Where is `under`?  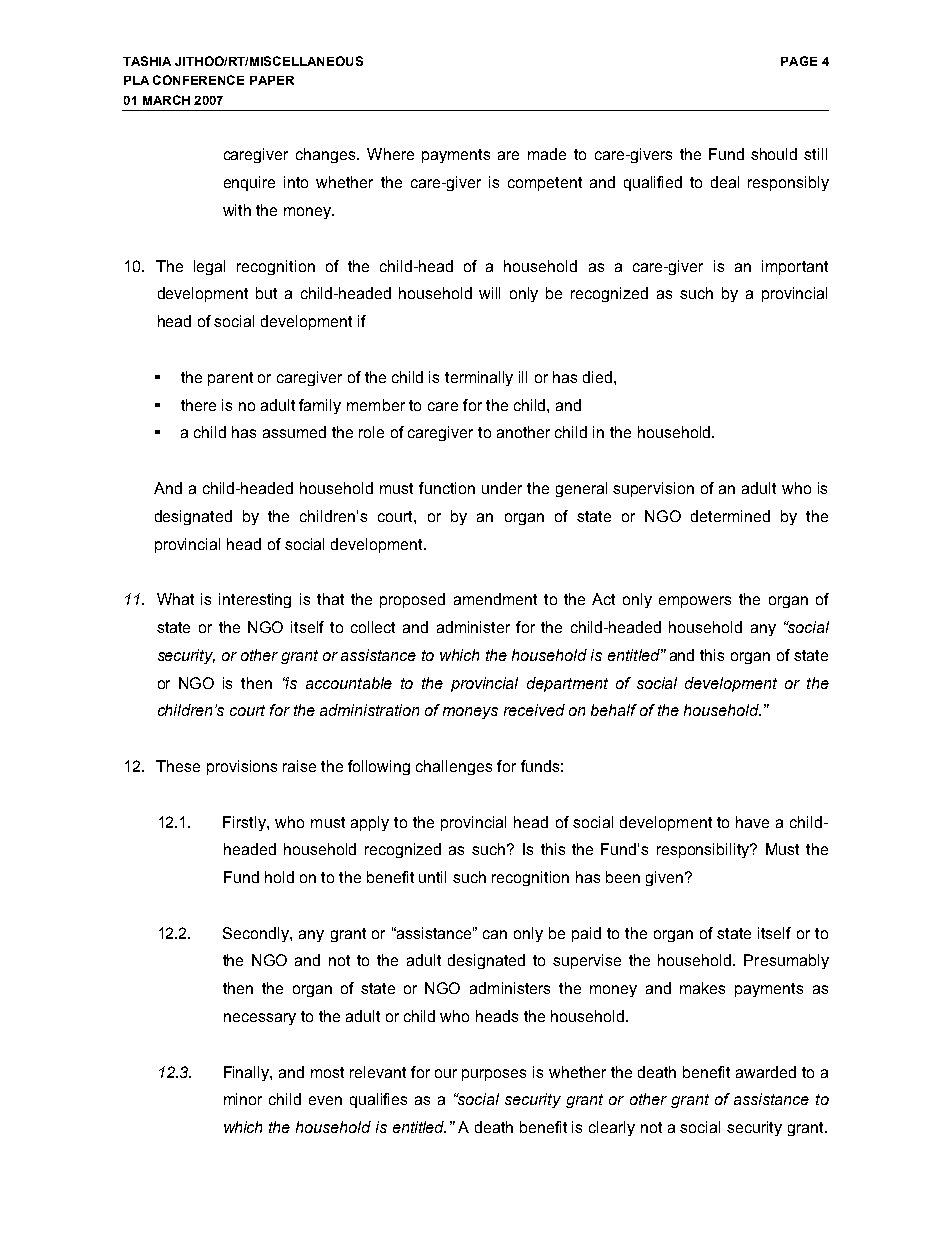
under is located at coordinates (502, 488).
